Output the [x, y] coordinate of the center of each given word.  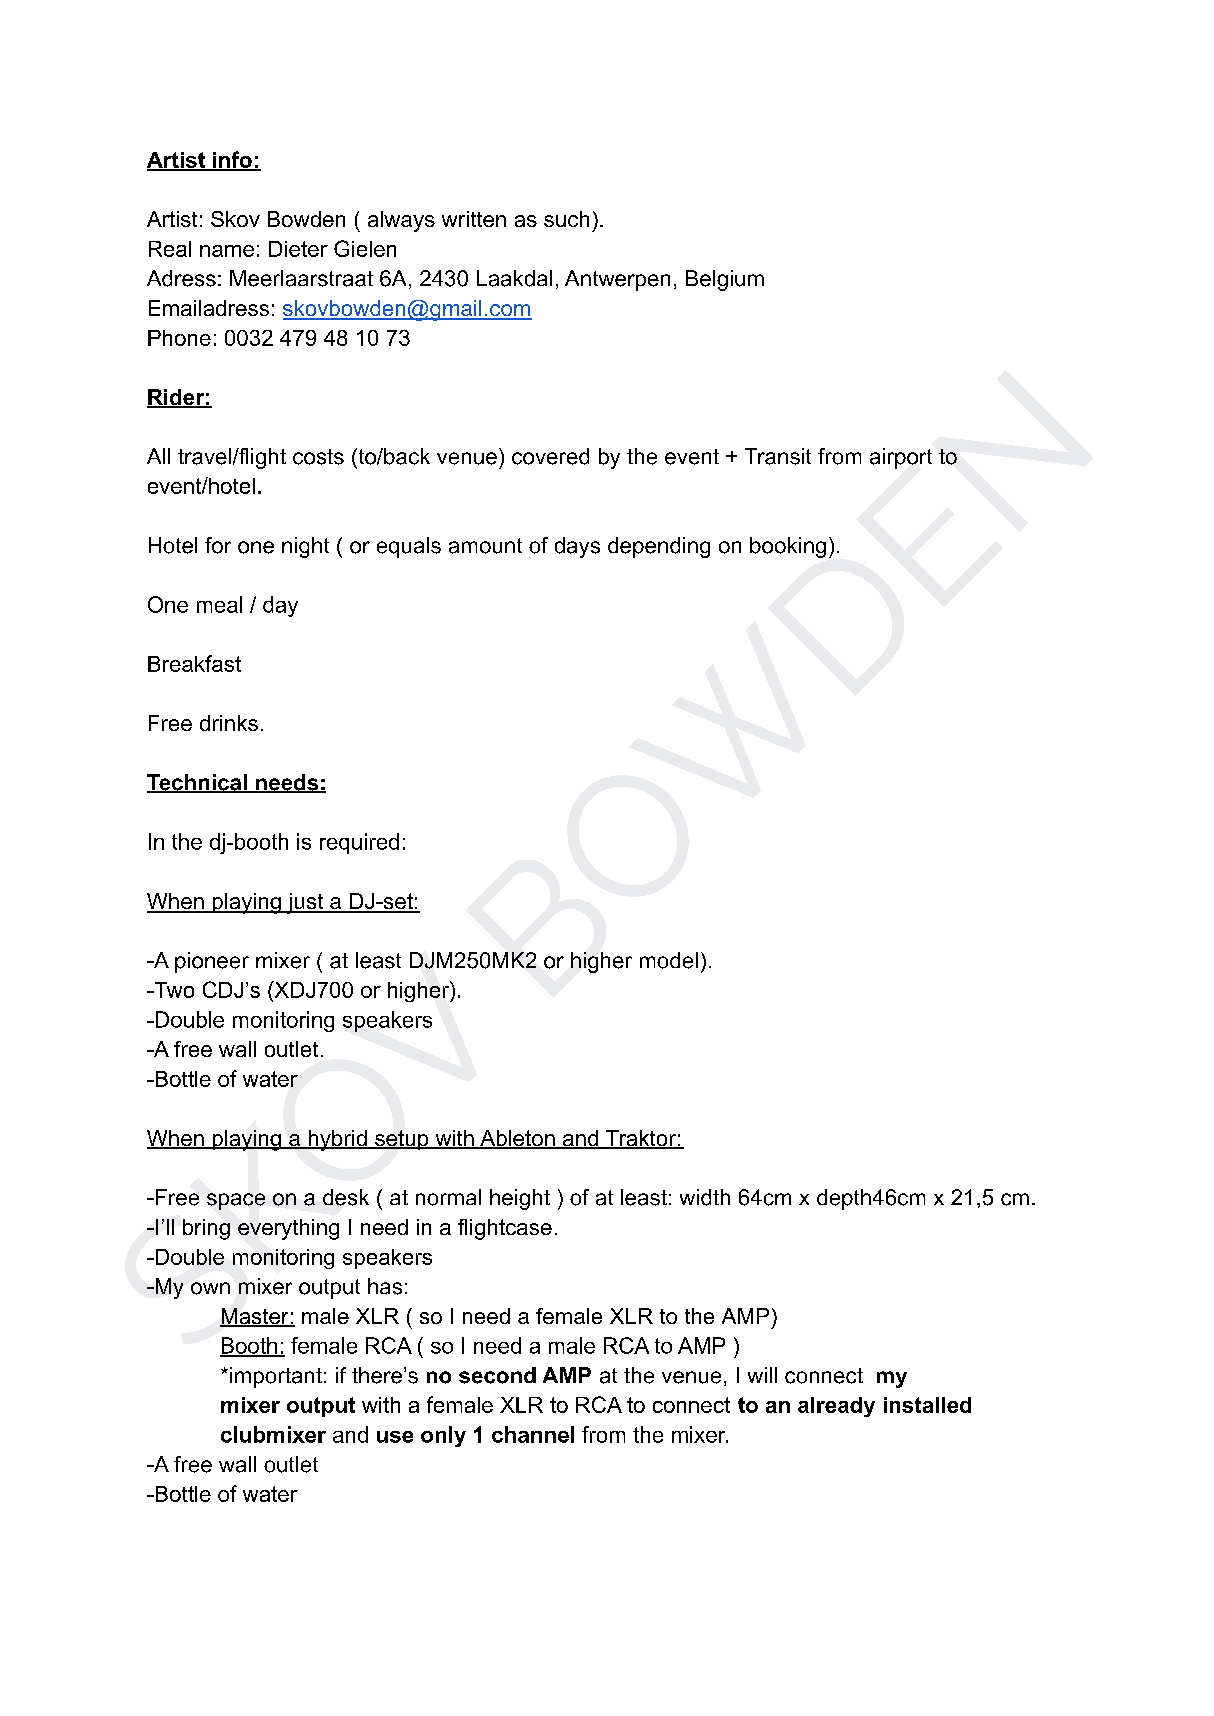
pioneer [212, 962]
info [232, 160]
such [566, 219]
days [577, 547]
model [669, 960]
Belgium [725, 280]
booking [788, 547]
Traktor [641, 1139]
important [276, 1377]
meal [219, 604]
